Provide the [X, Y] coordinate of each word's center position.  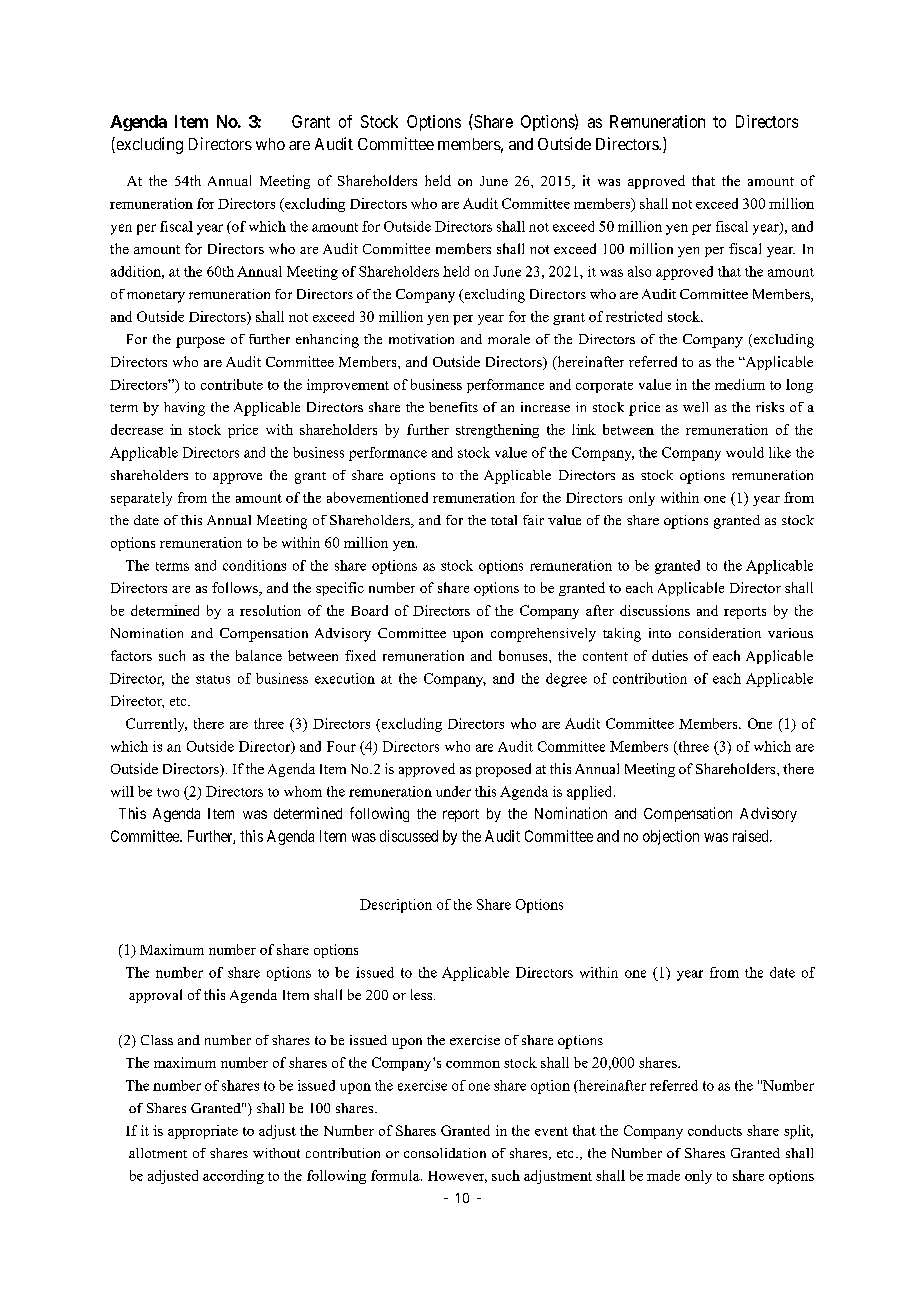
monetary [156, 297]
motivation [421, 339]
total [504, 520]
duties [670, 655]
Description [396, 906]
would [745, 452]
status [213, 679]
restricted [634, 316]
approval [155, 996]
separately [141, 499]
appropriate [203, 1132]
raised [752, 836]
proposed [503, 770]
